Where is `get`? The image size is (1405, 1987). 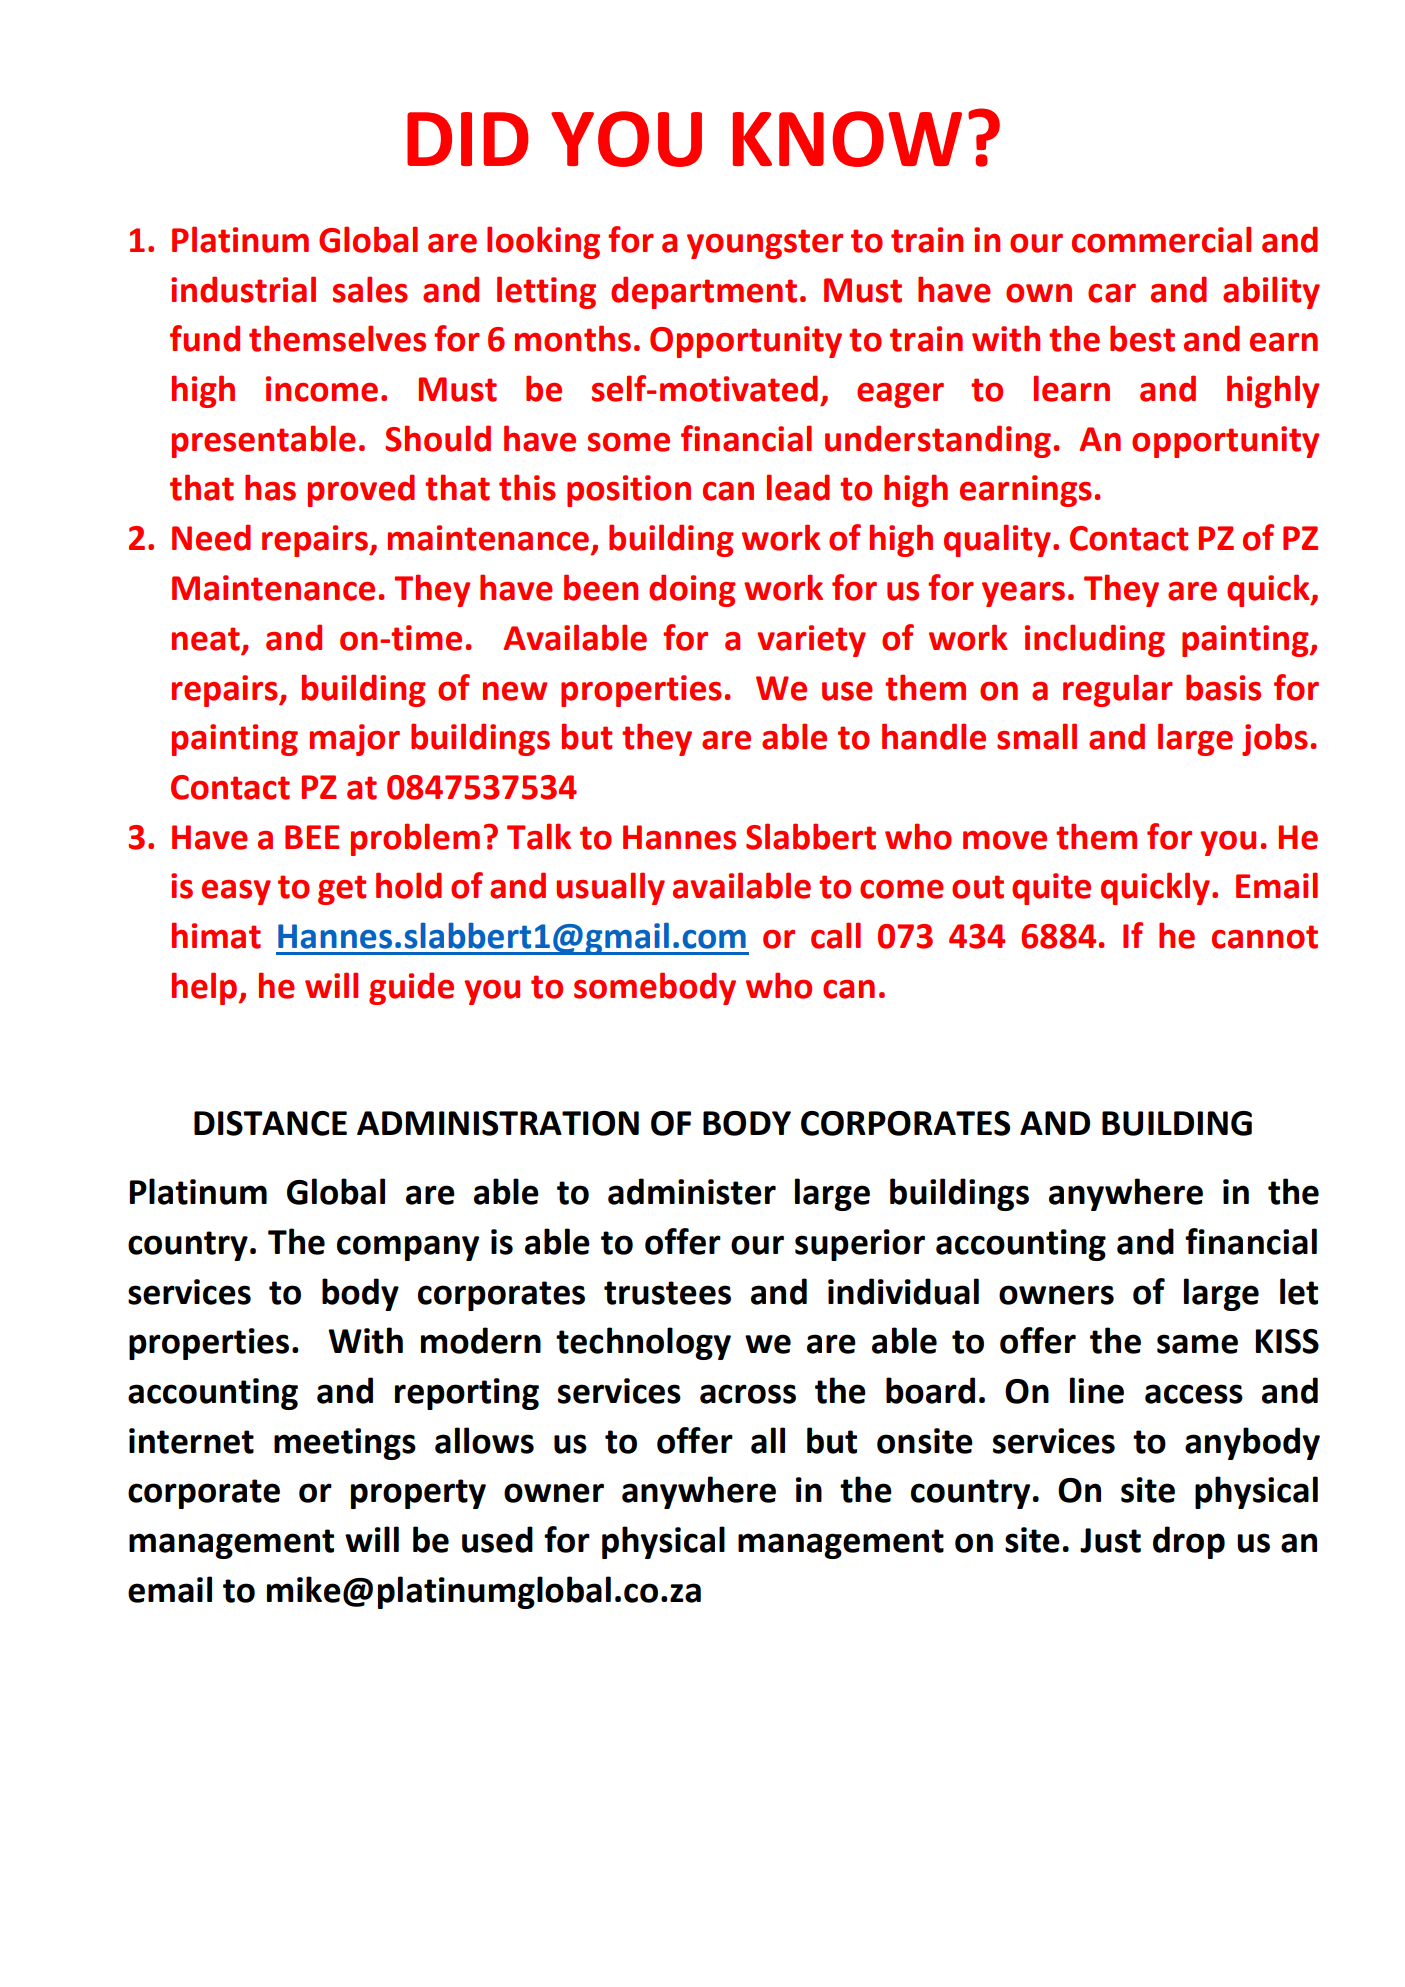
get is located at coordinates (342, 890).
